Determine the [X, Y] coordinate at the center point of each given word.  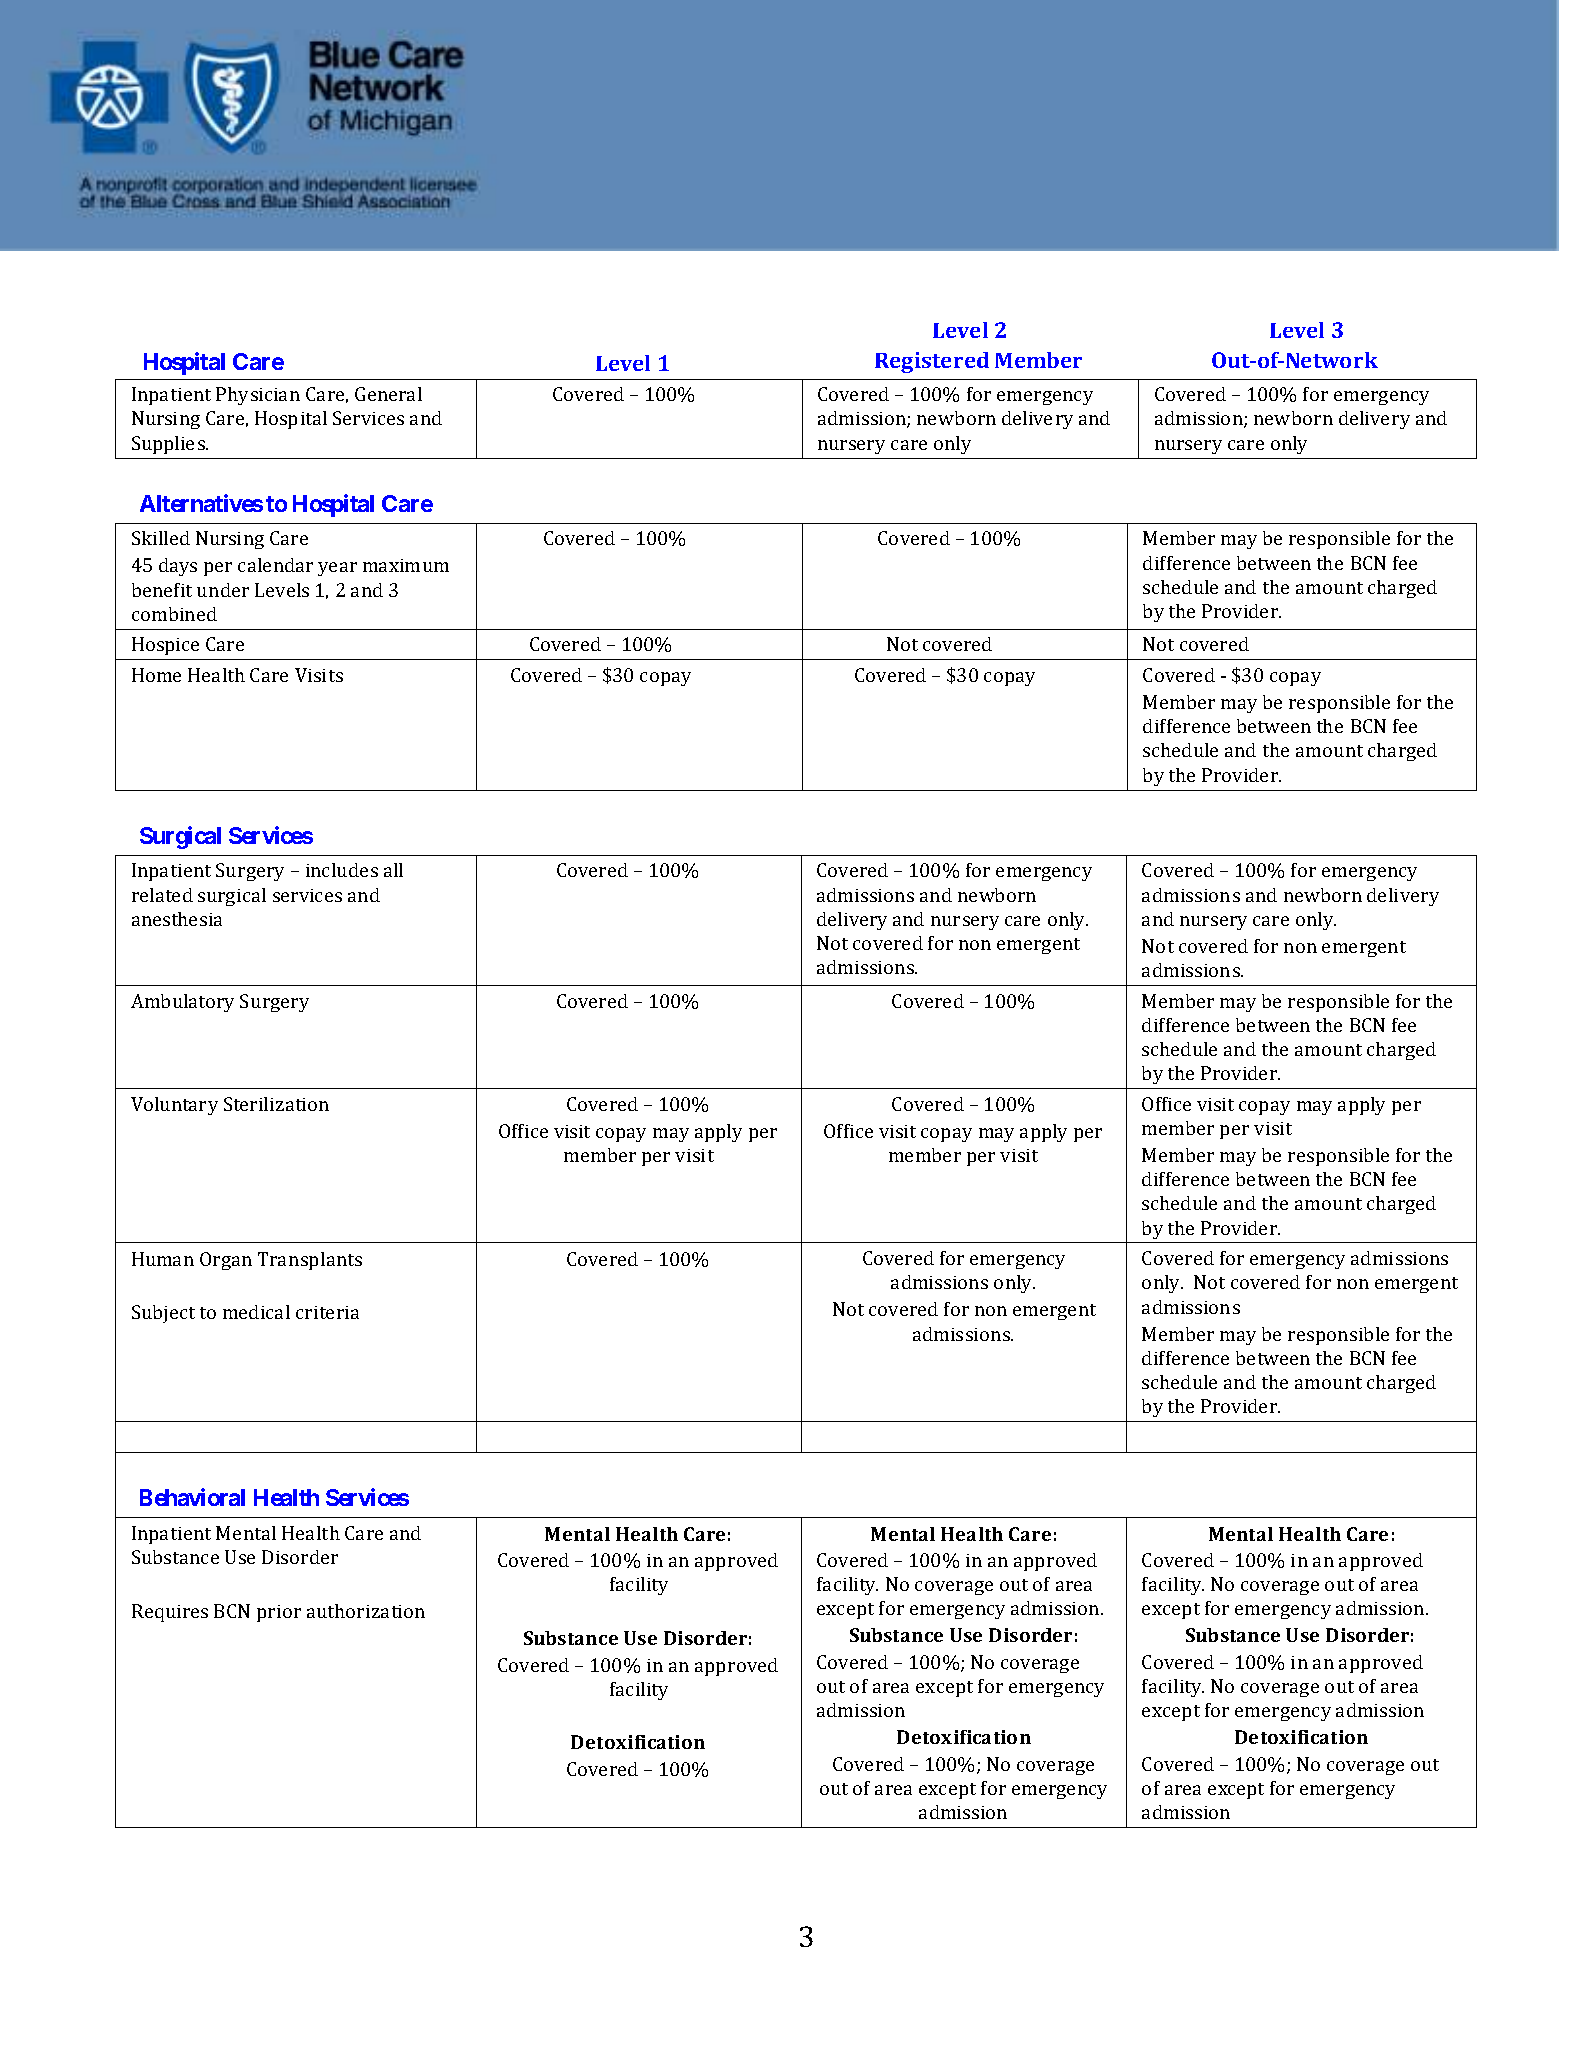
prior [279, 1613]
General [388, 394]
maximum [406, 565]
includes [342, 870]
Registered [932, 362]
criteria [327, 1312]
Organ [226, 1261]
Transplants [310, 1261]
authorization [366, 1611]
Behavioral [192, 1497]
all [393, 870]
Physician [258, 396]
